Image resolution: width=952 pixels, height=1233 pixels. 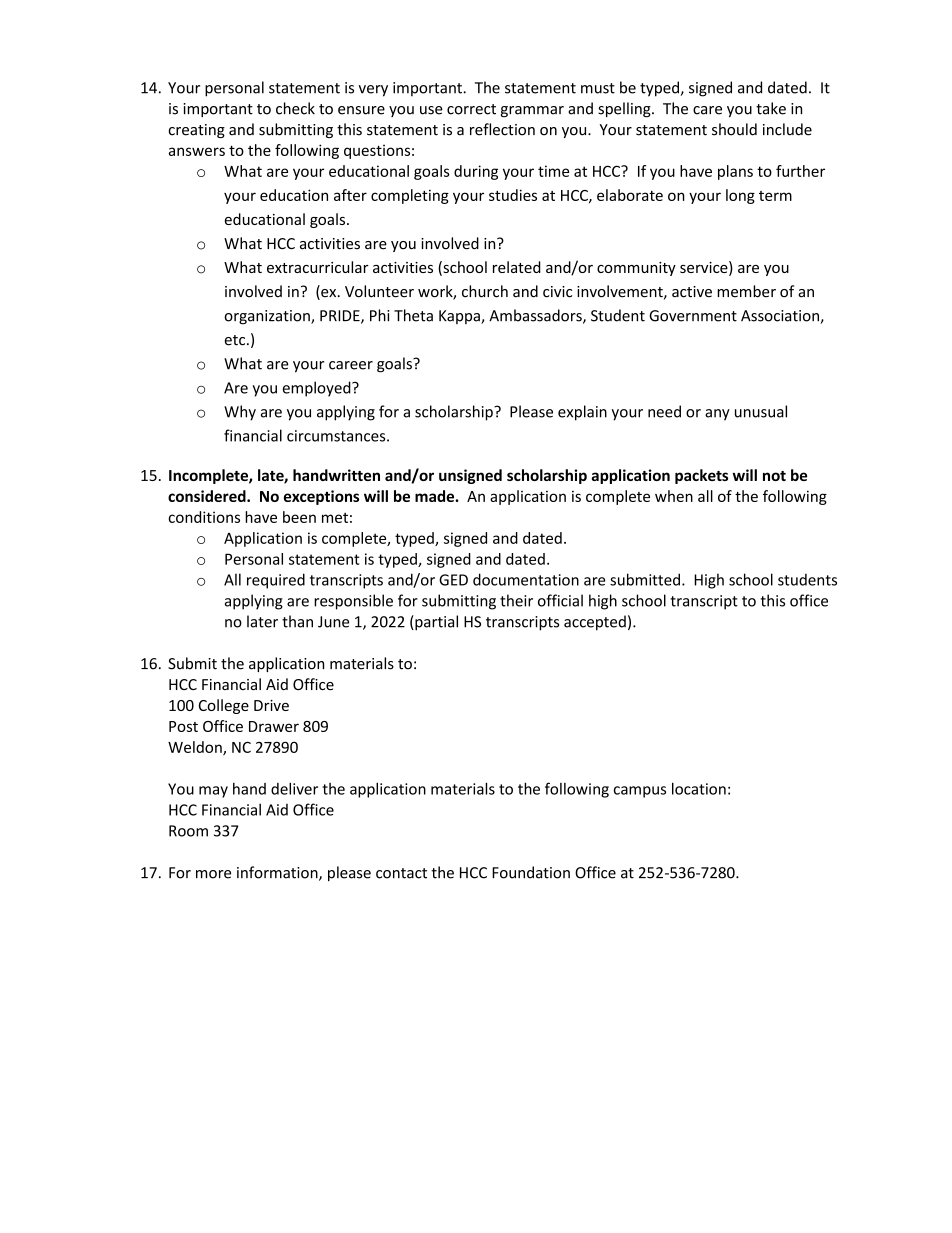 I want to click on should, so click(x=734, y=129).
